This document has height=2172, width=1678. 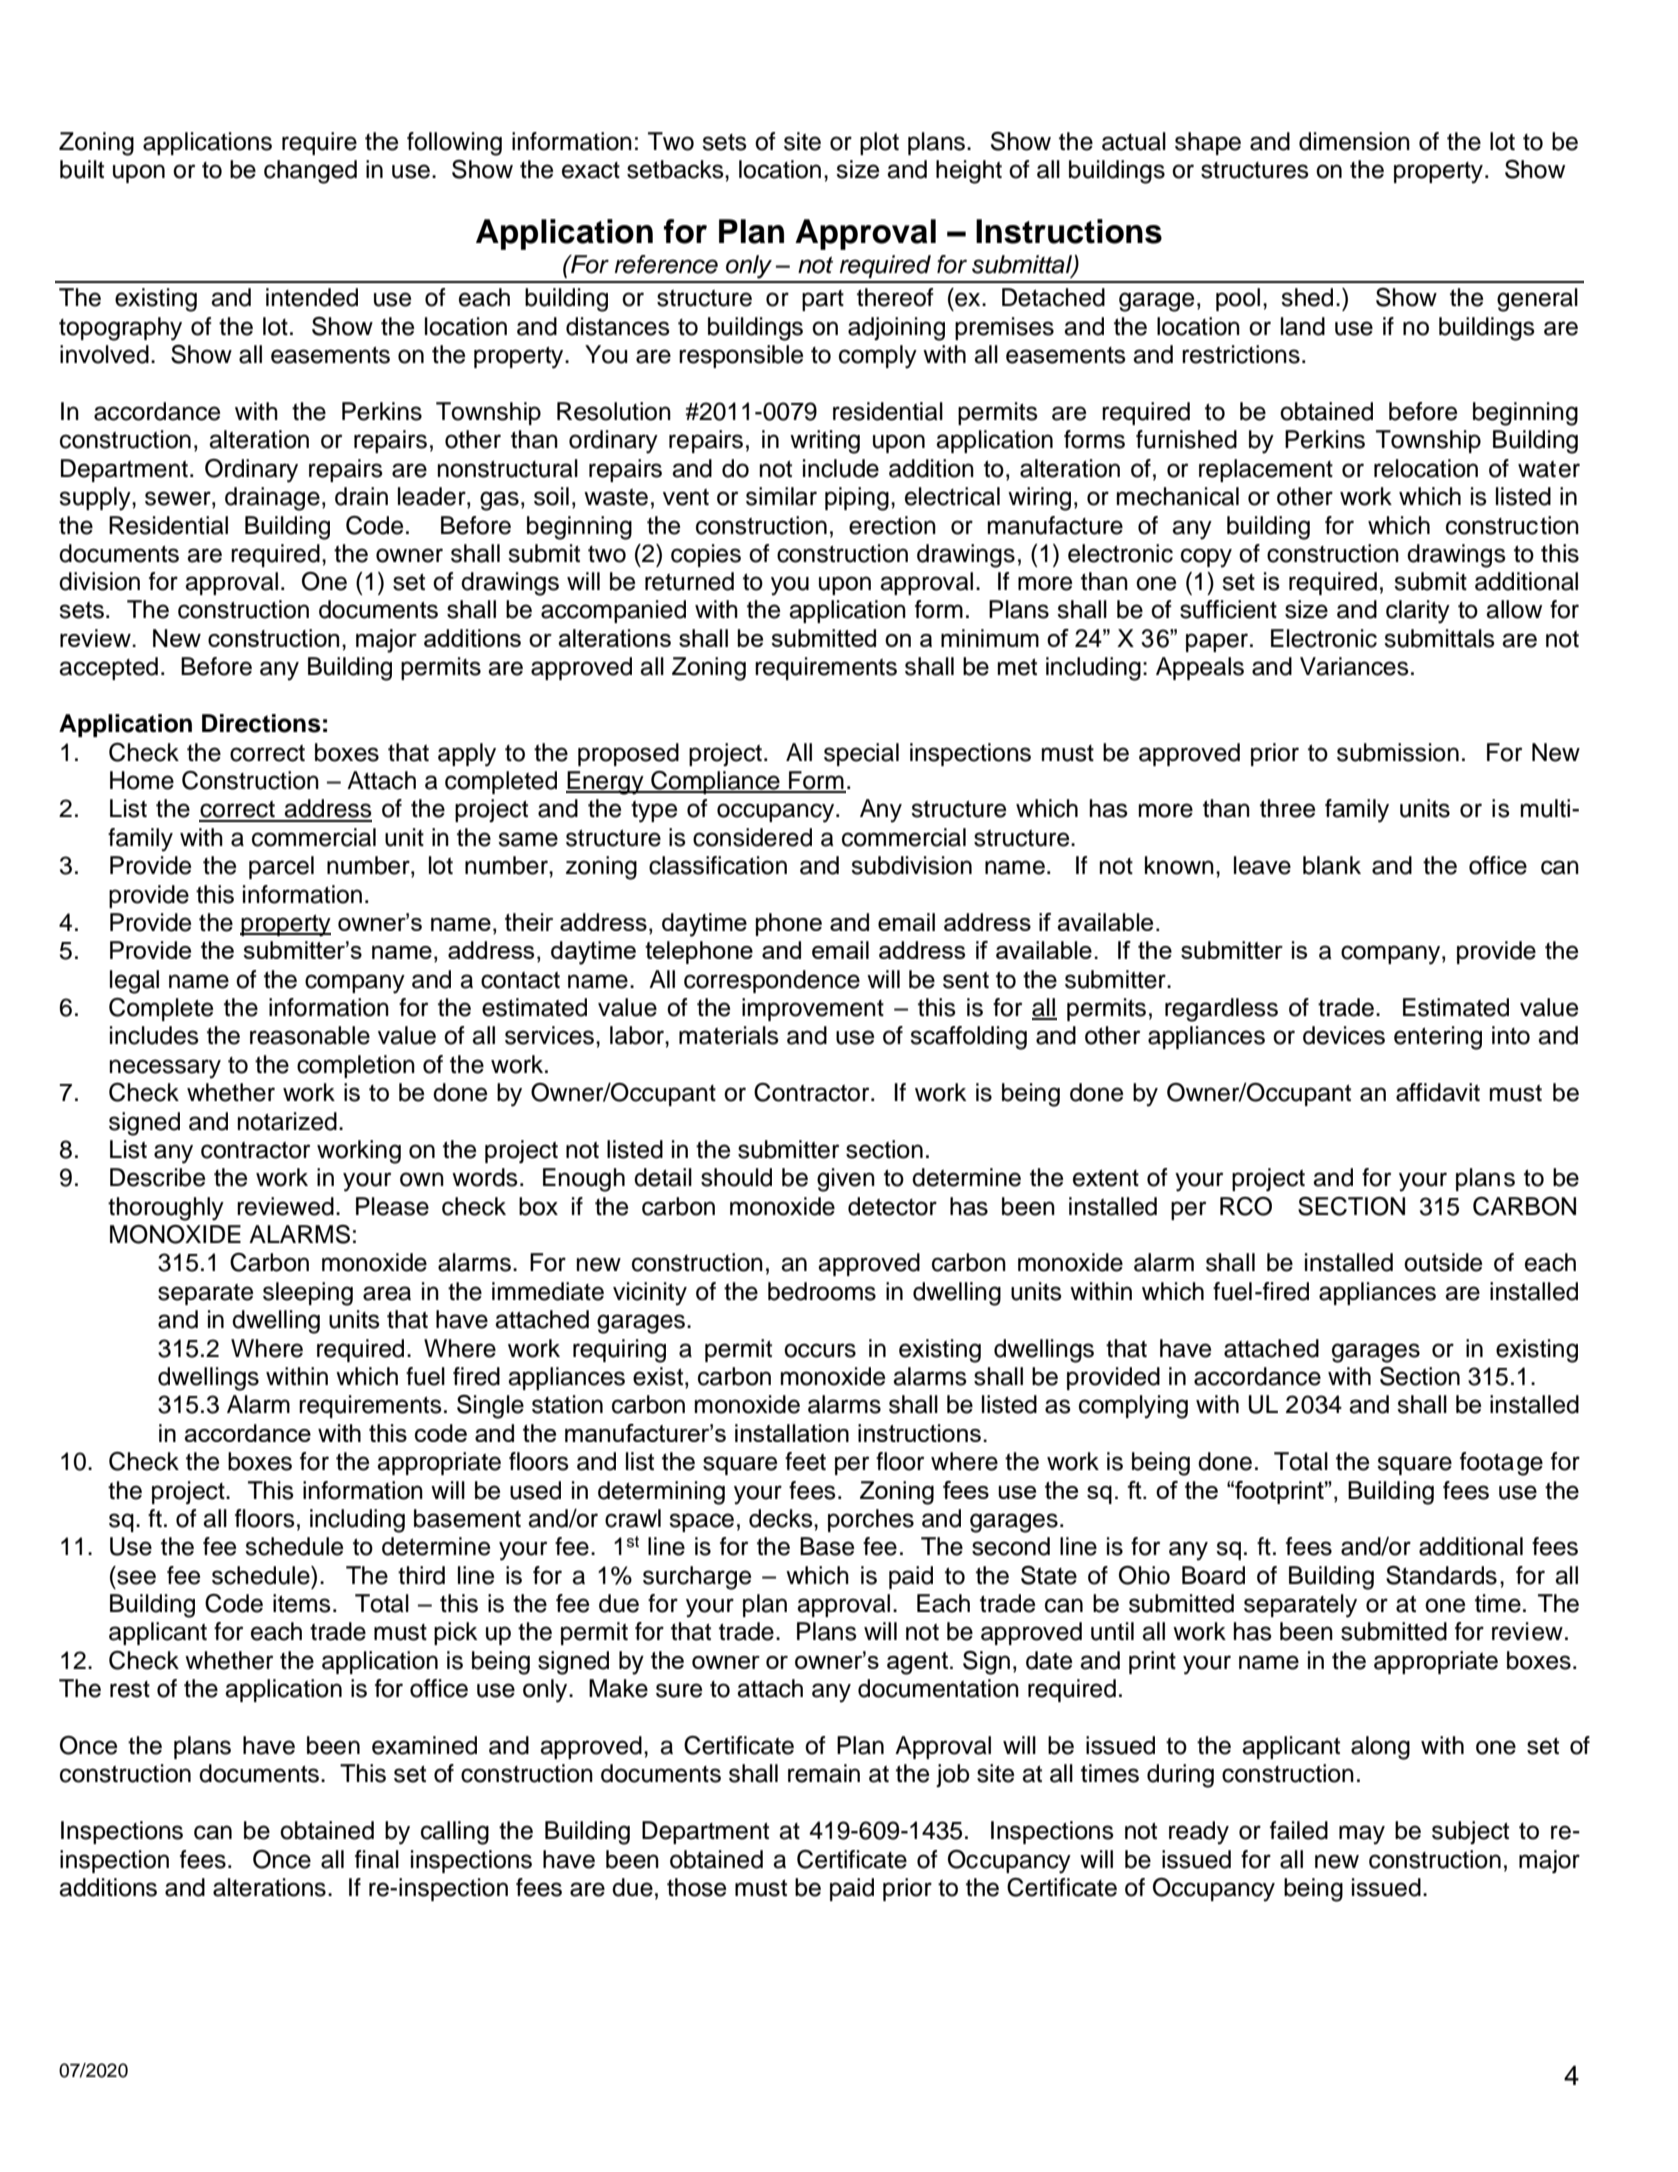 What do you see at coordinates (1332, 865) in the document?
I see `blank` at bounding box center [1332, 865].
